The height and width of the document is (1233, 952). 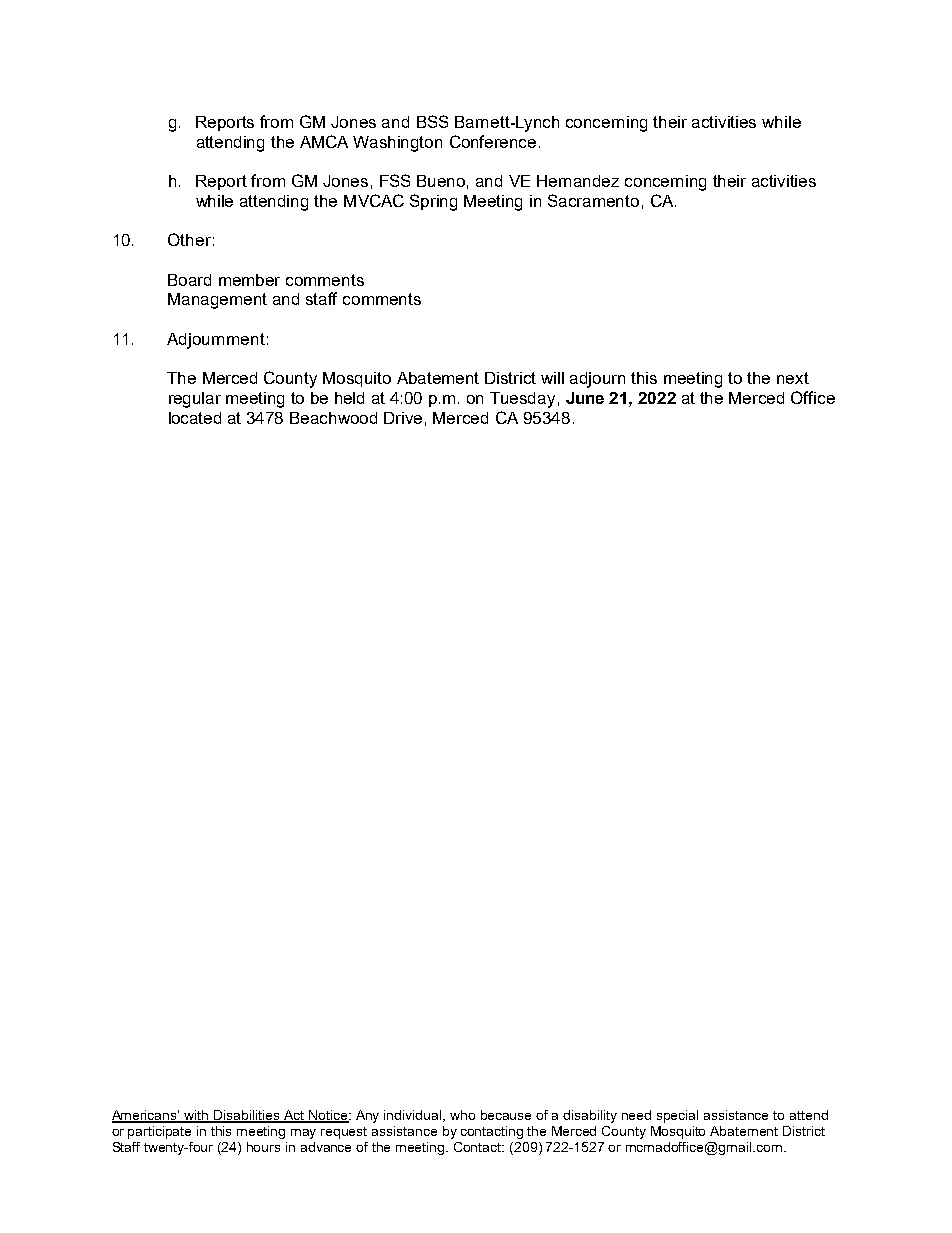 What do you see at coordinates (585, 398) in the document?
I see `June` at bounding box center [585, 398].
